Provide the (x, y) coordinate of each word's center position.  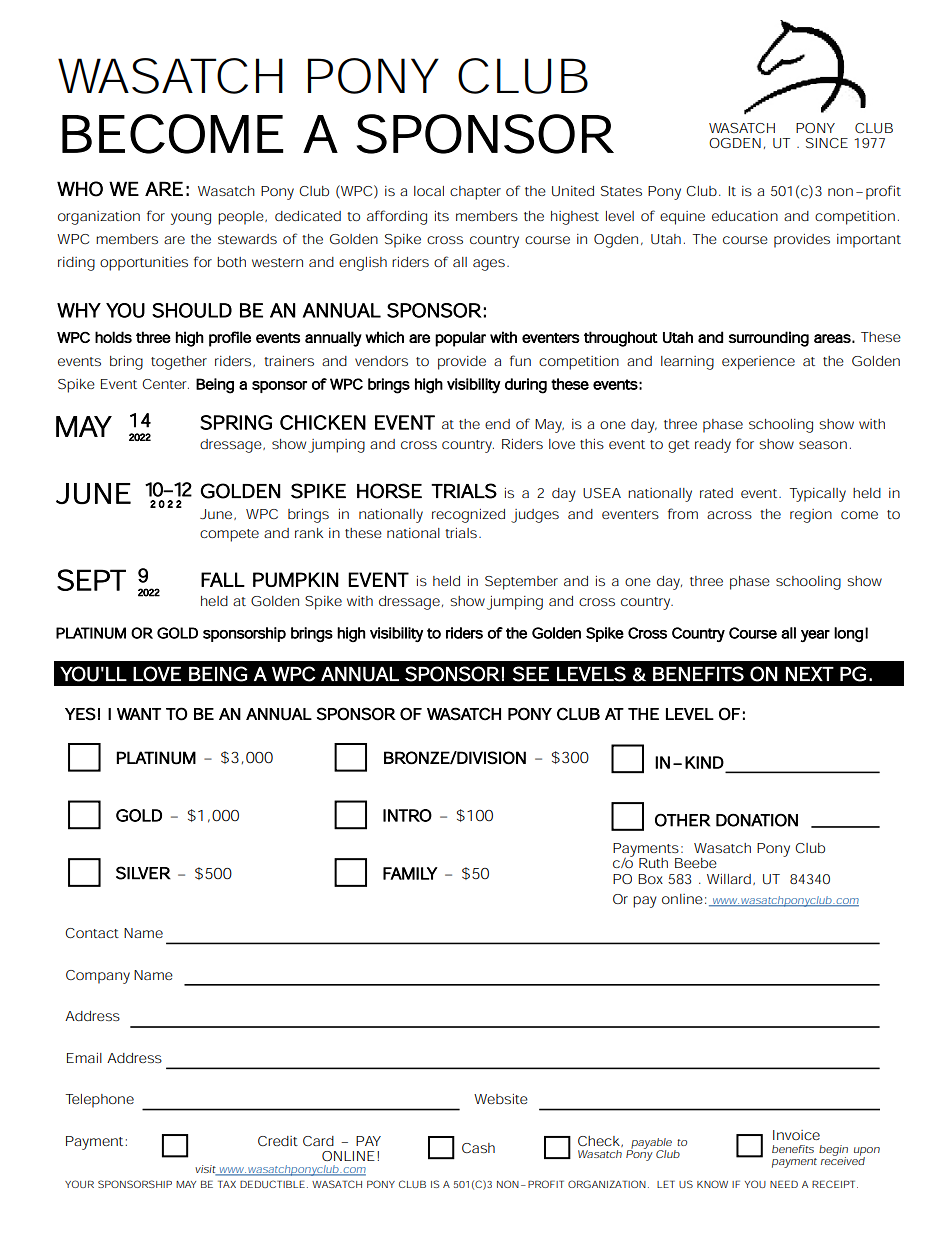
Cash (478, 1148)
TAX (227, 1184)
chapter (475, 193)
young (191, 219)
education (745, 216)
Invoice (796, 1135)
